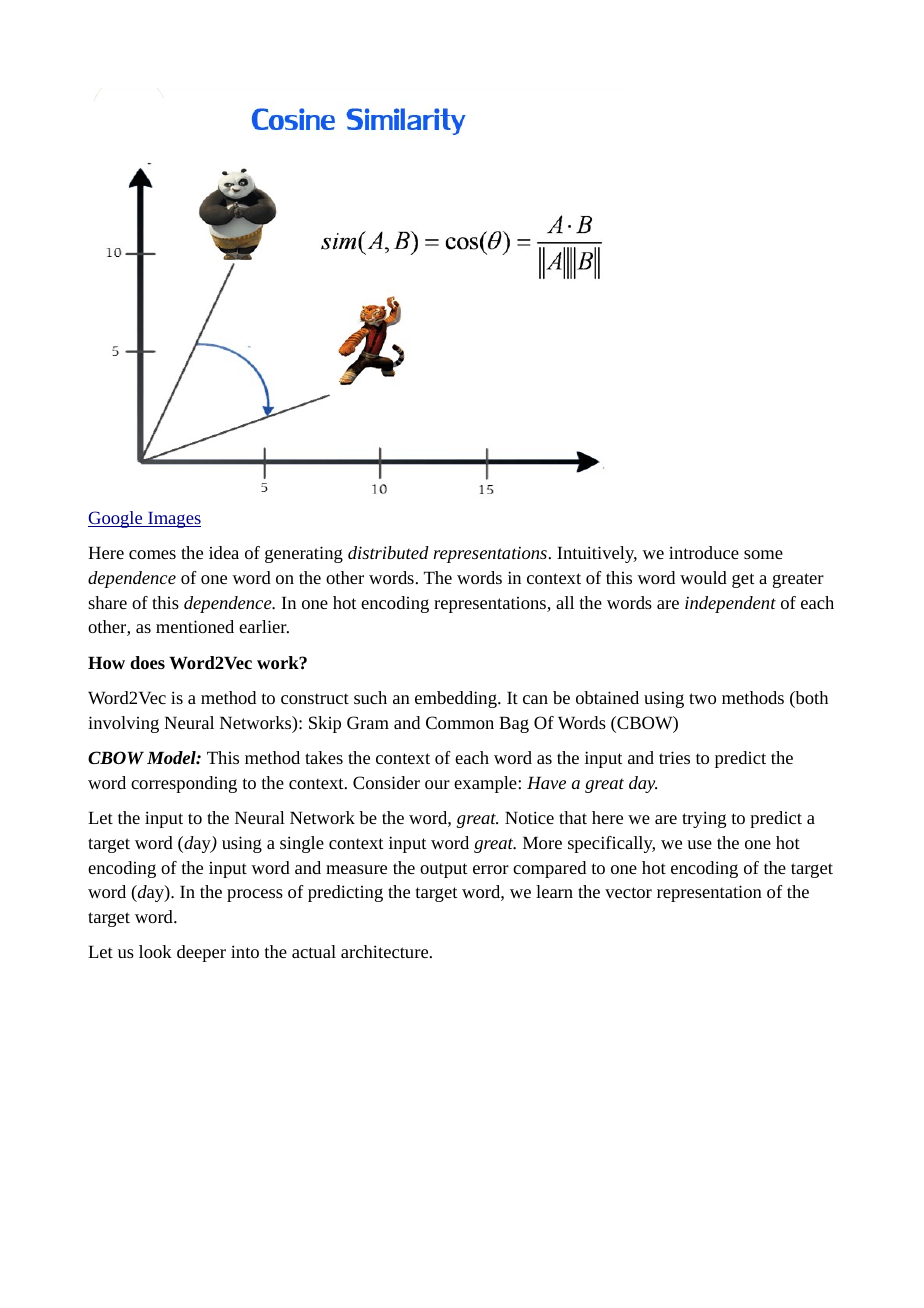 This page has height=1308, width=924. What do you see at coordinates (173, 520) in the page?
I see `Images` at bounding box center [173, 520].
